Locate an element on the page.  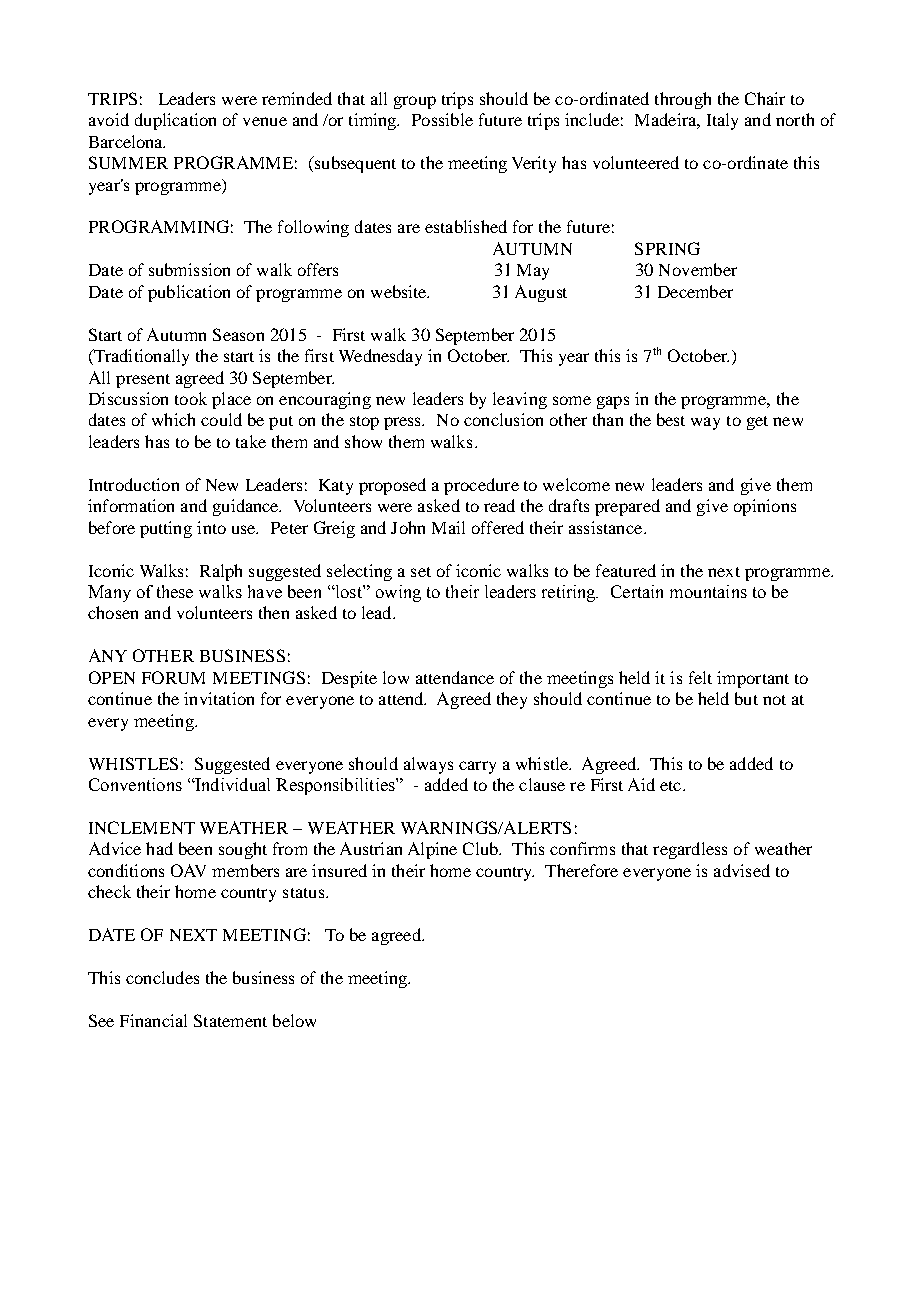
below is located at coordinates (294, 1020).
